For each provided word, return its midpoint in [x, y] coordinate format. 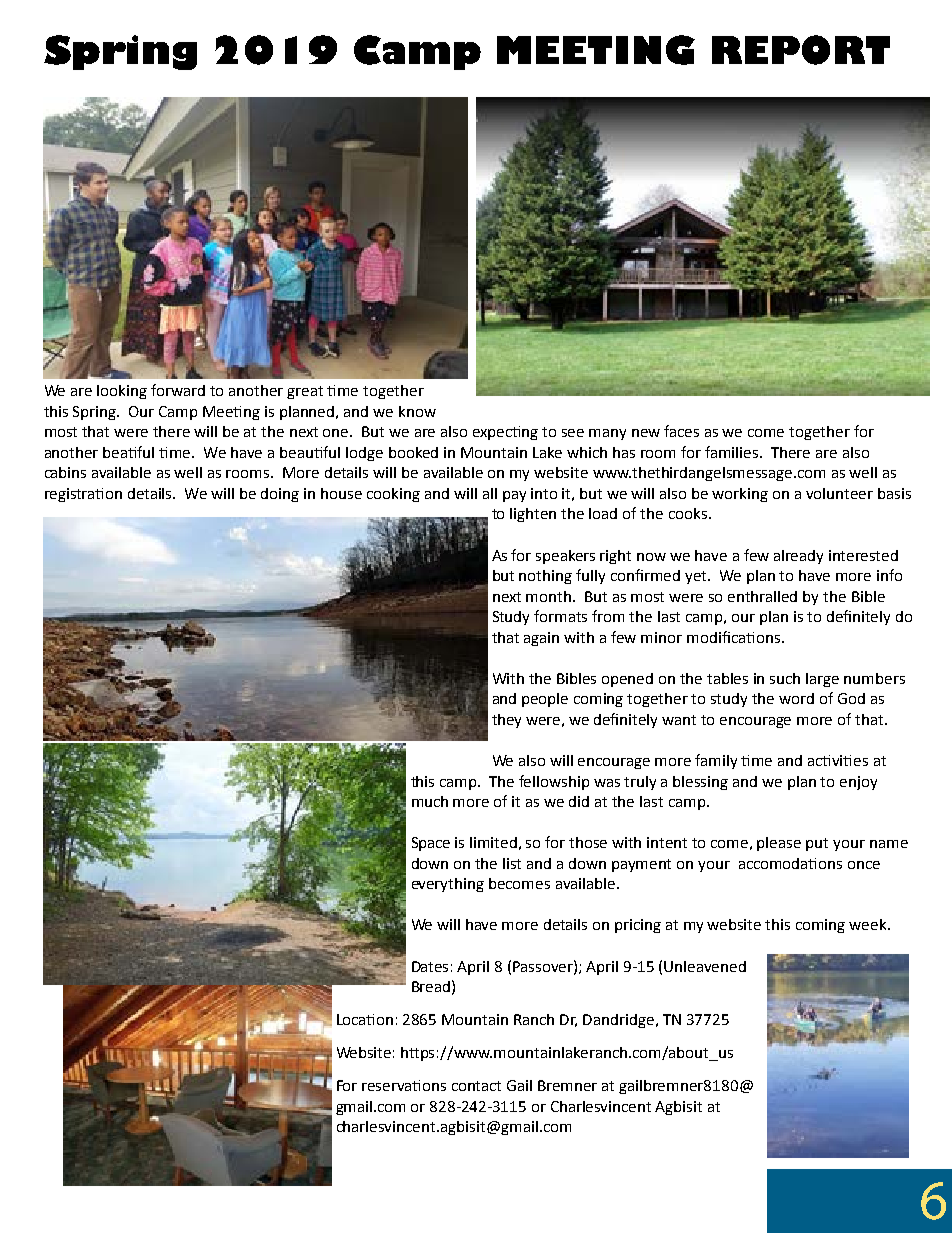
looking [122, 392]
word [796, 698]
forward [178, 390]
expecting [505, 433]
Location [365, 1019]
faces [681, 431]
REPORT [801, 50]
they [506, 721]
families [733, 452]
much [430, 801]
